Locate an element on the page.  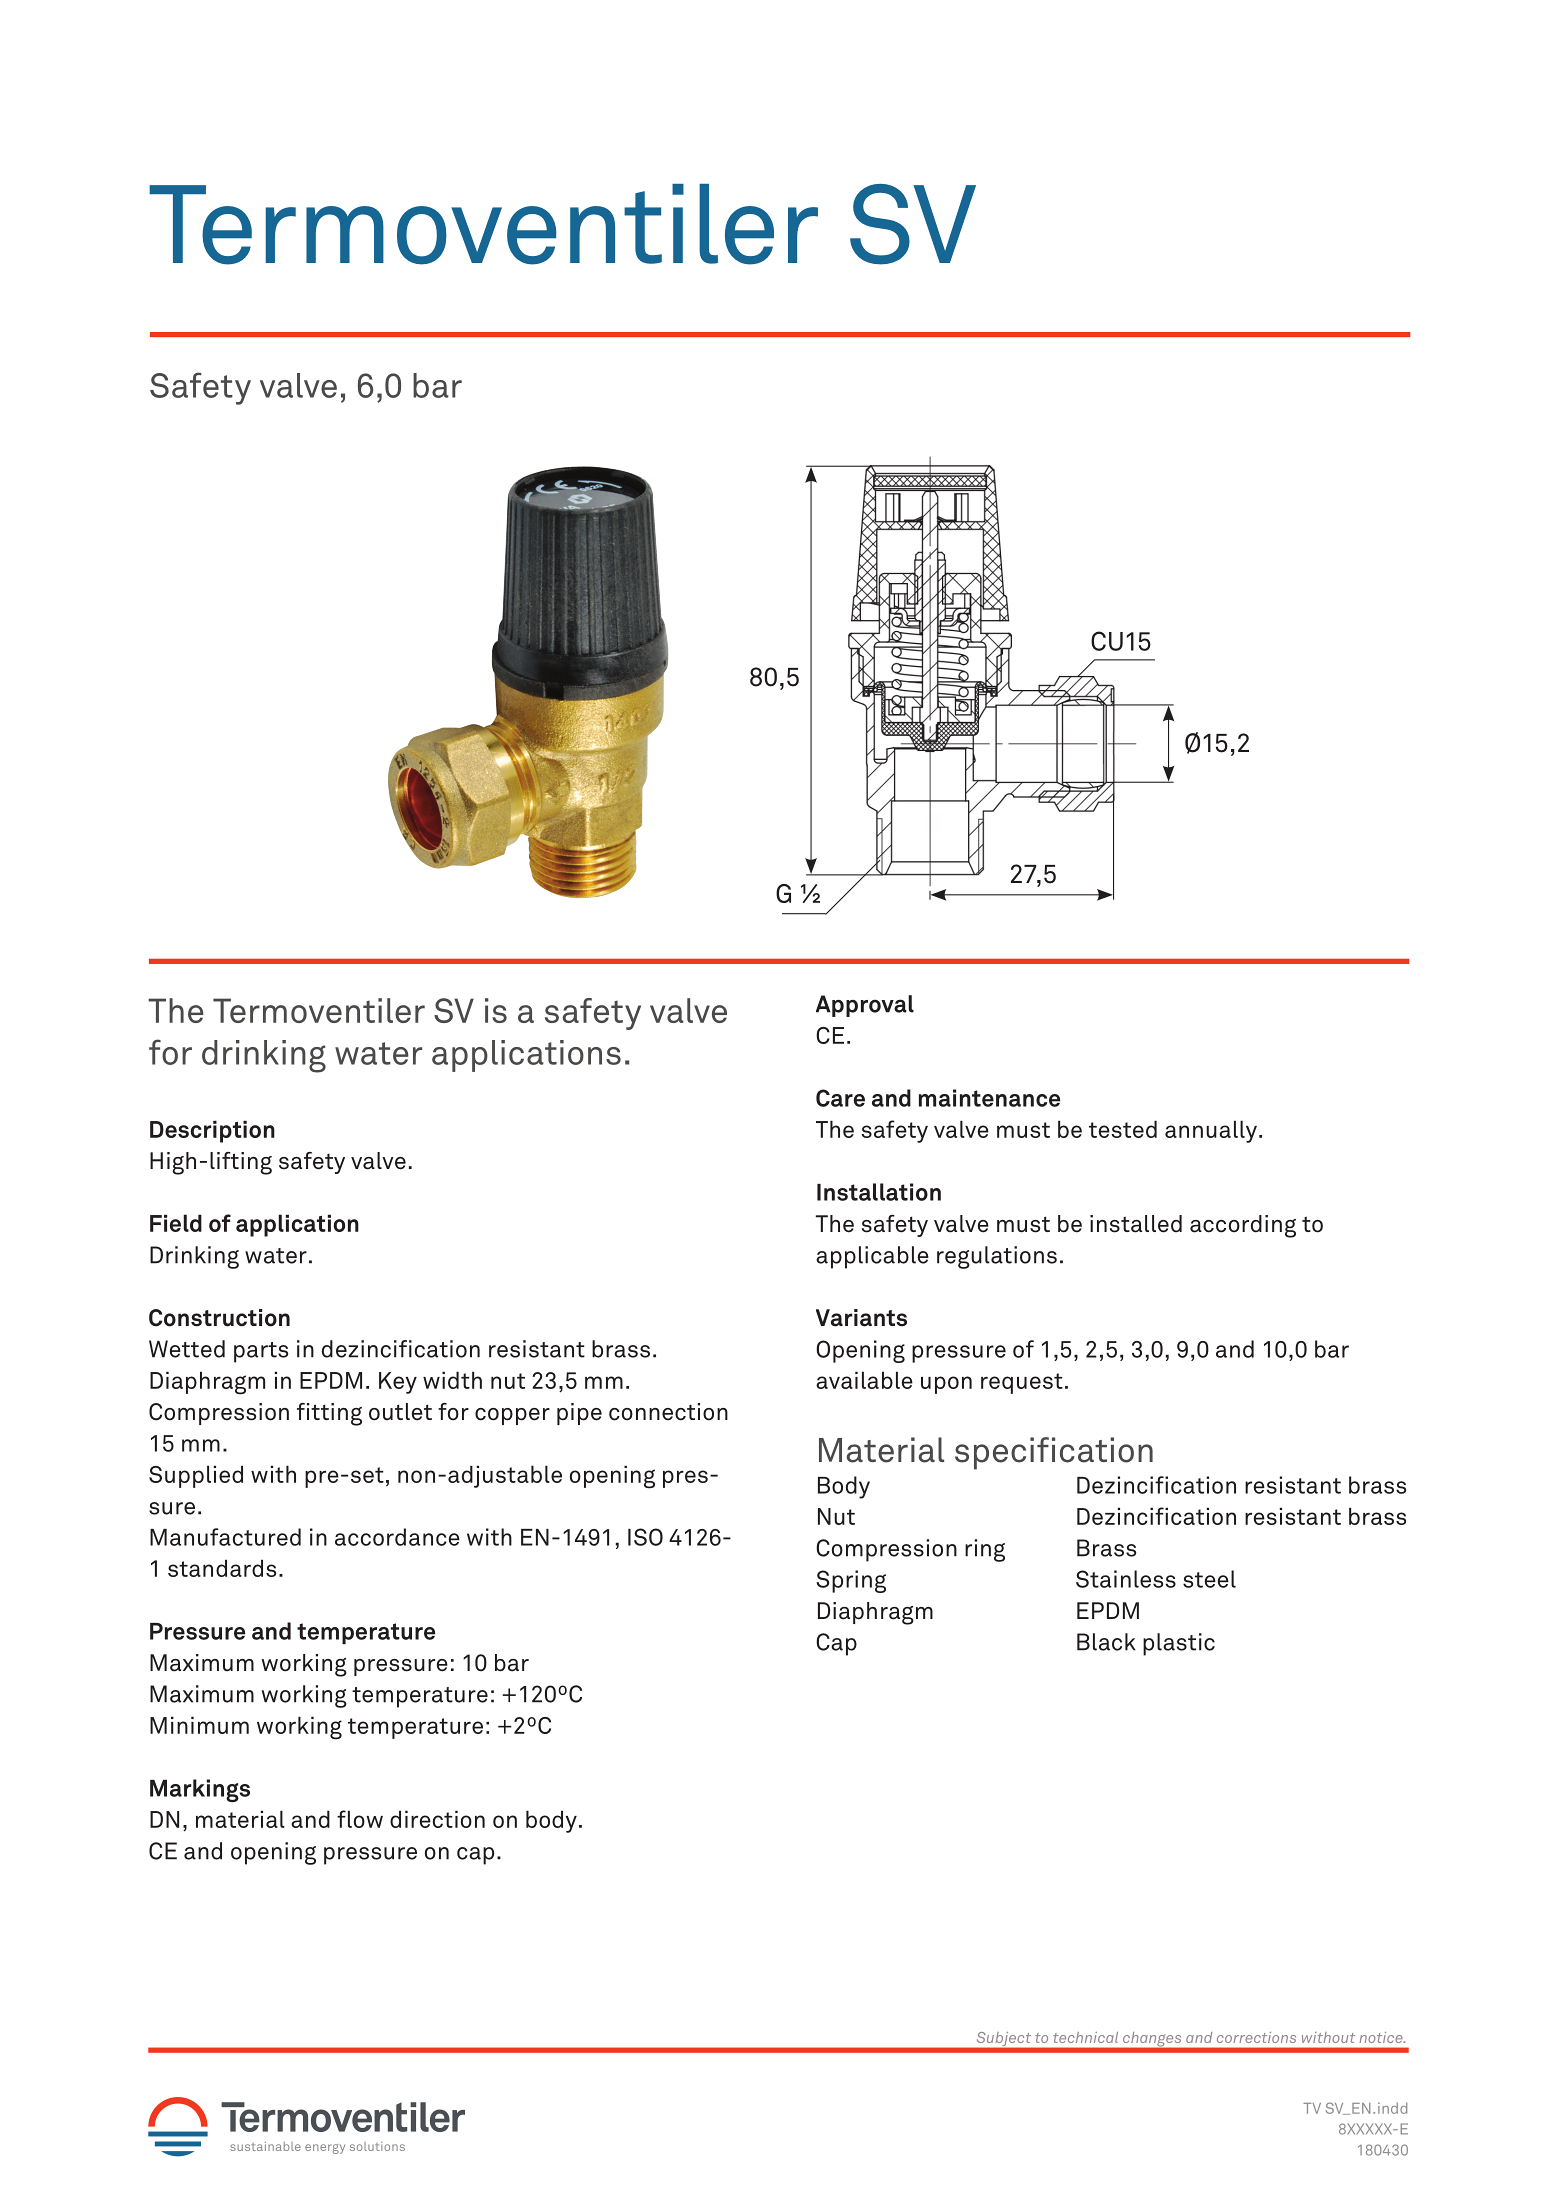
Approval is located at coordinates (865, 1006).
